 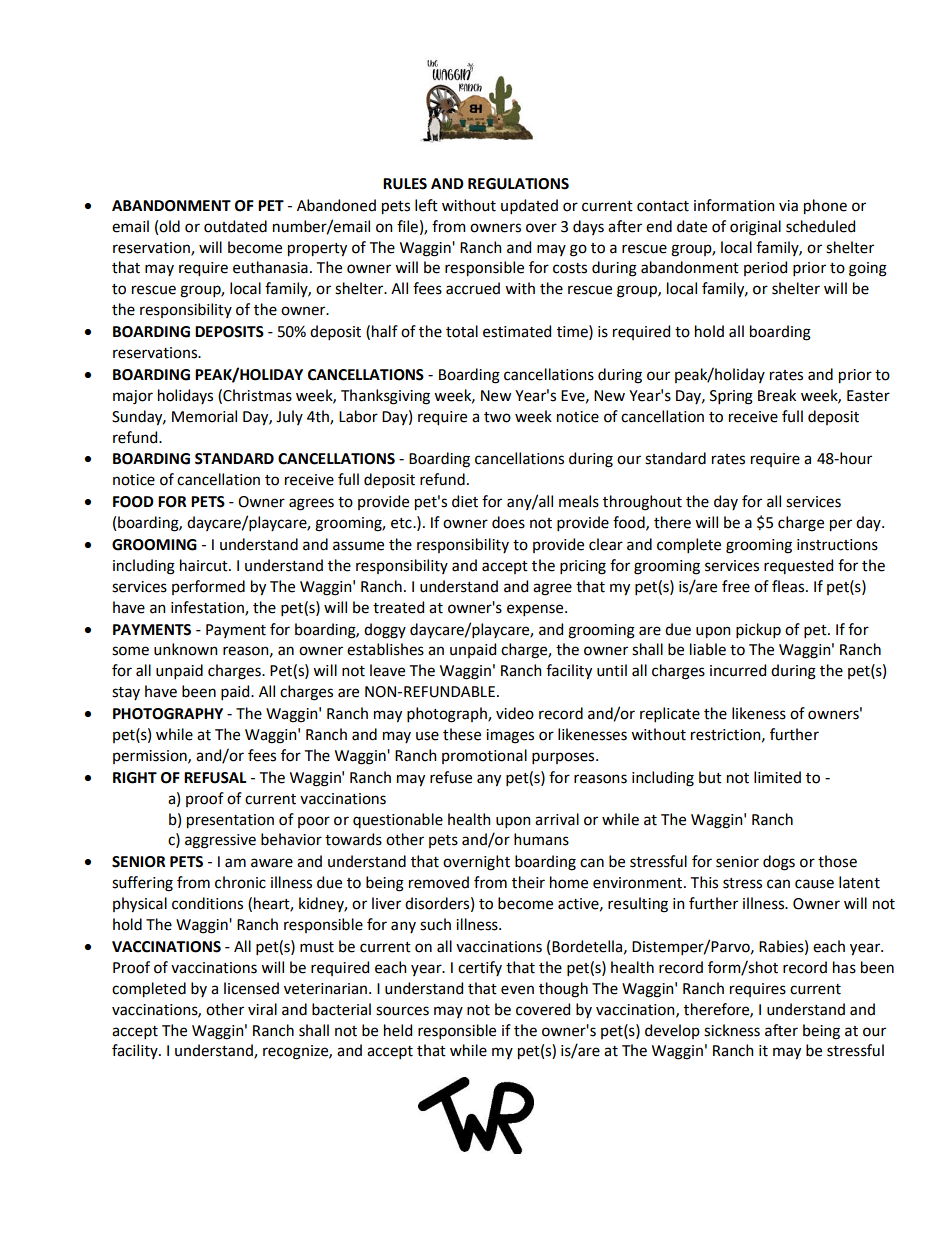 What do you see at coordinates (518, 184) in the screenshot?
I see `REGULATIONS` at bounding box center [518, 184].
